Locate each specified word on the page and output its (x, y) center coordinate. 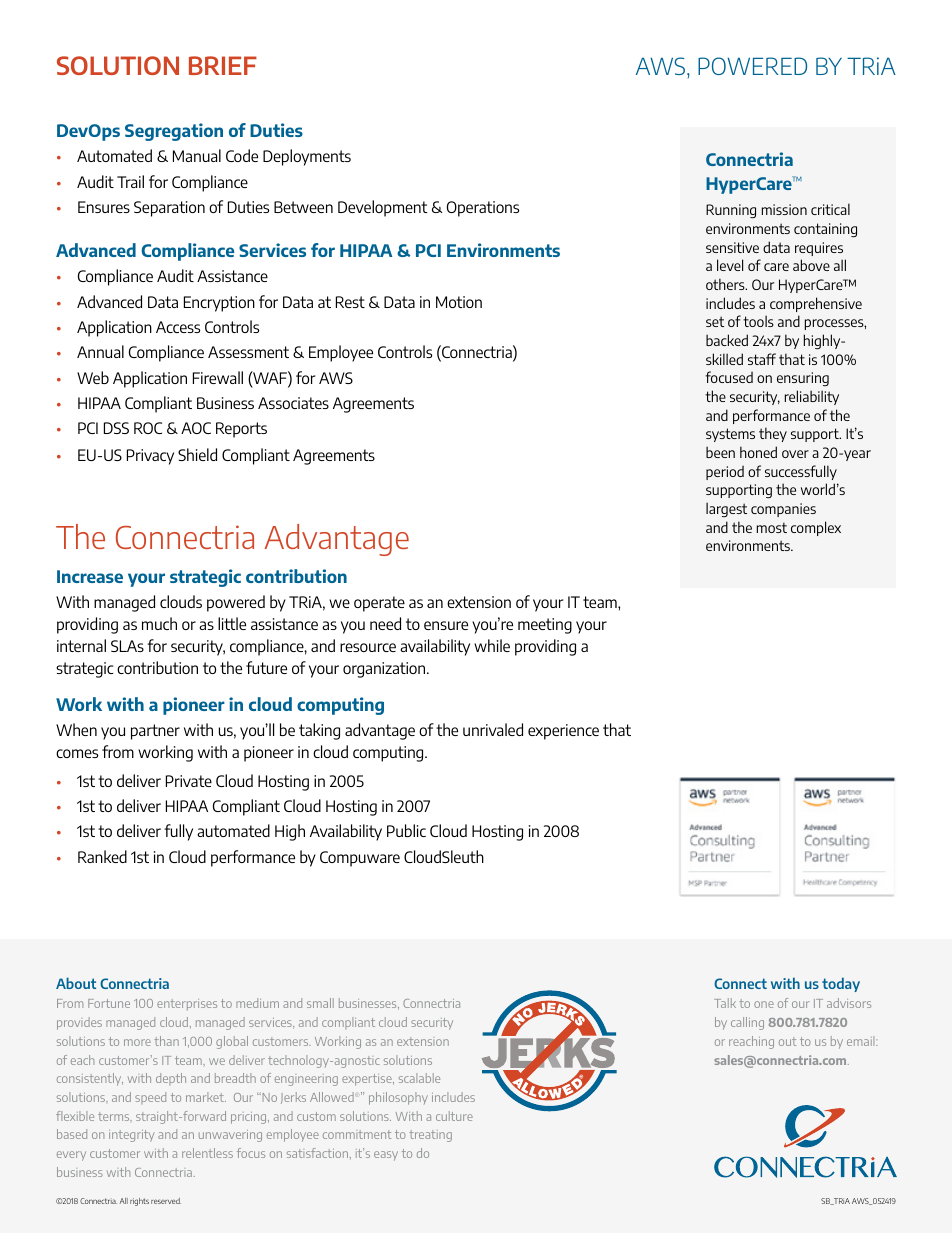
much (159, 623)
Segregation (174, 132)
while (492, 645)
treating (430, 1136)
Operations (483, 209)
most (772, 527)
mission (784, 209)
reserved (166, 1201)
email (862, 1041)
